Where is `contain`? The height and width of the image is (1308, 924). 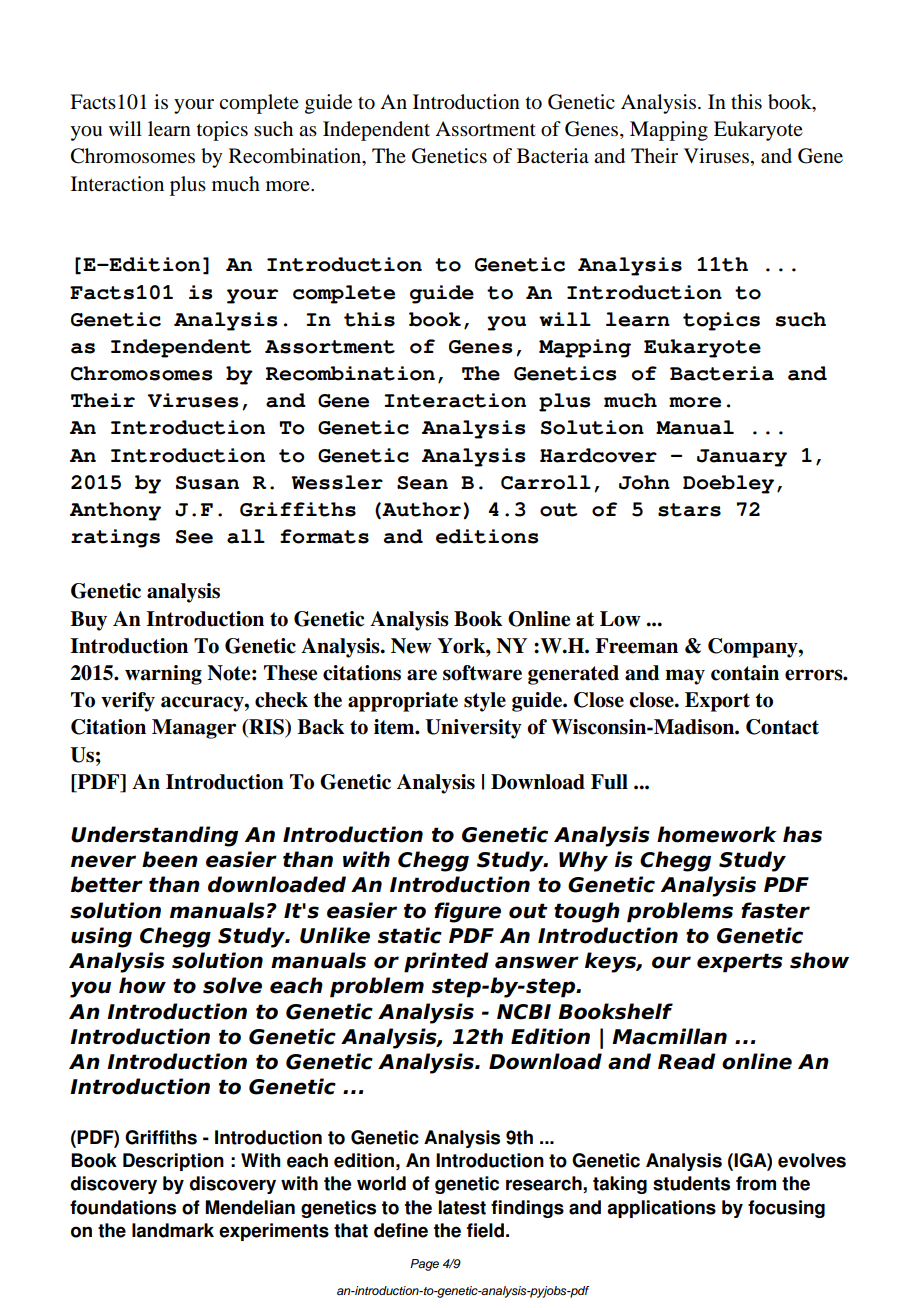 contain is located at coordinates (745, 673).
